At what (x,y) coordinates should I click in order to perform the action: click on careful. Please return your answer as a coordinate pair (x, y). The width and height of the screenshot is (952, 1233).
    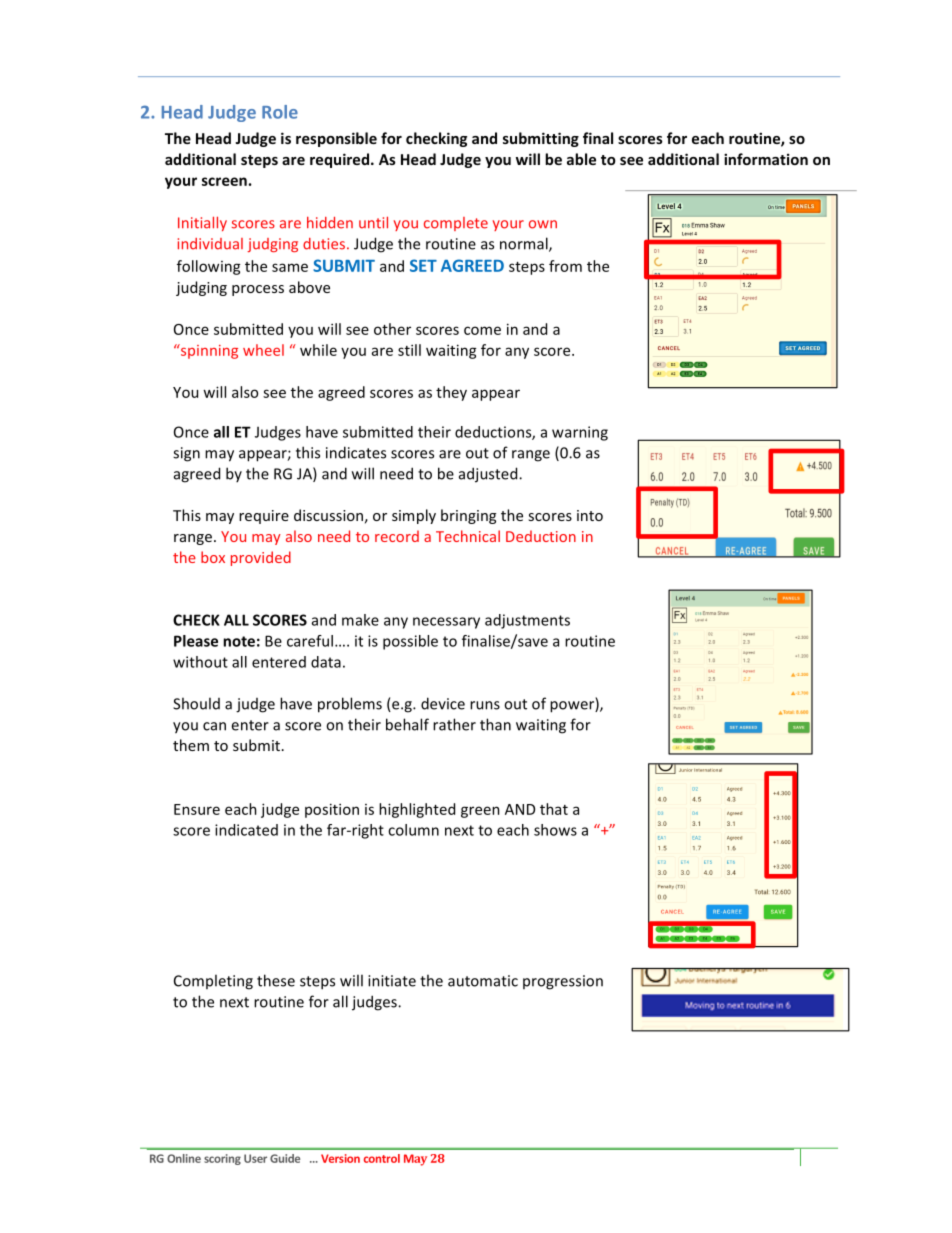
    Looking at the image, I should click on (310, 641).
